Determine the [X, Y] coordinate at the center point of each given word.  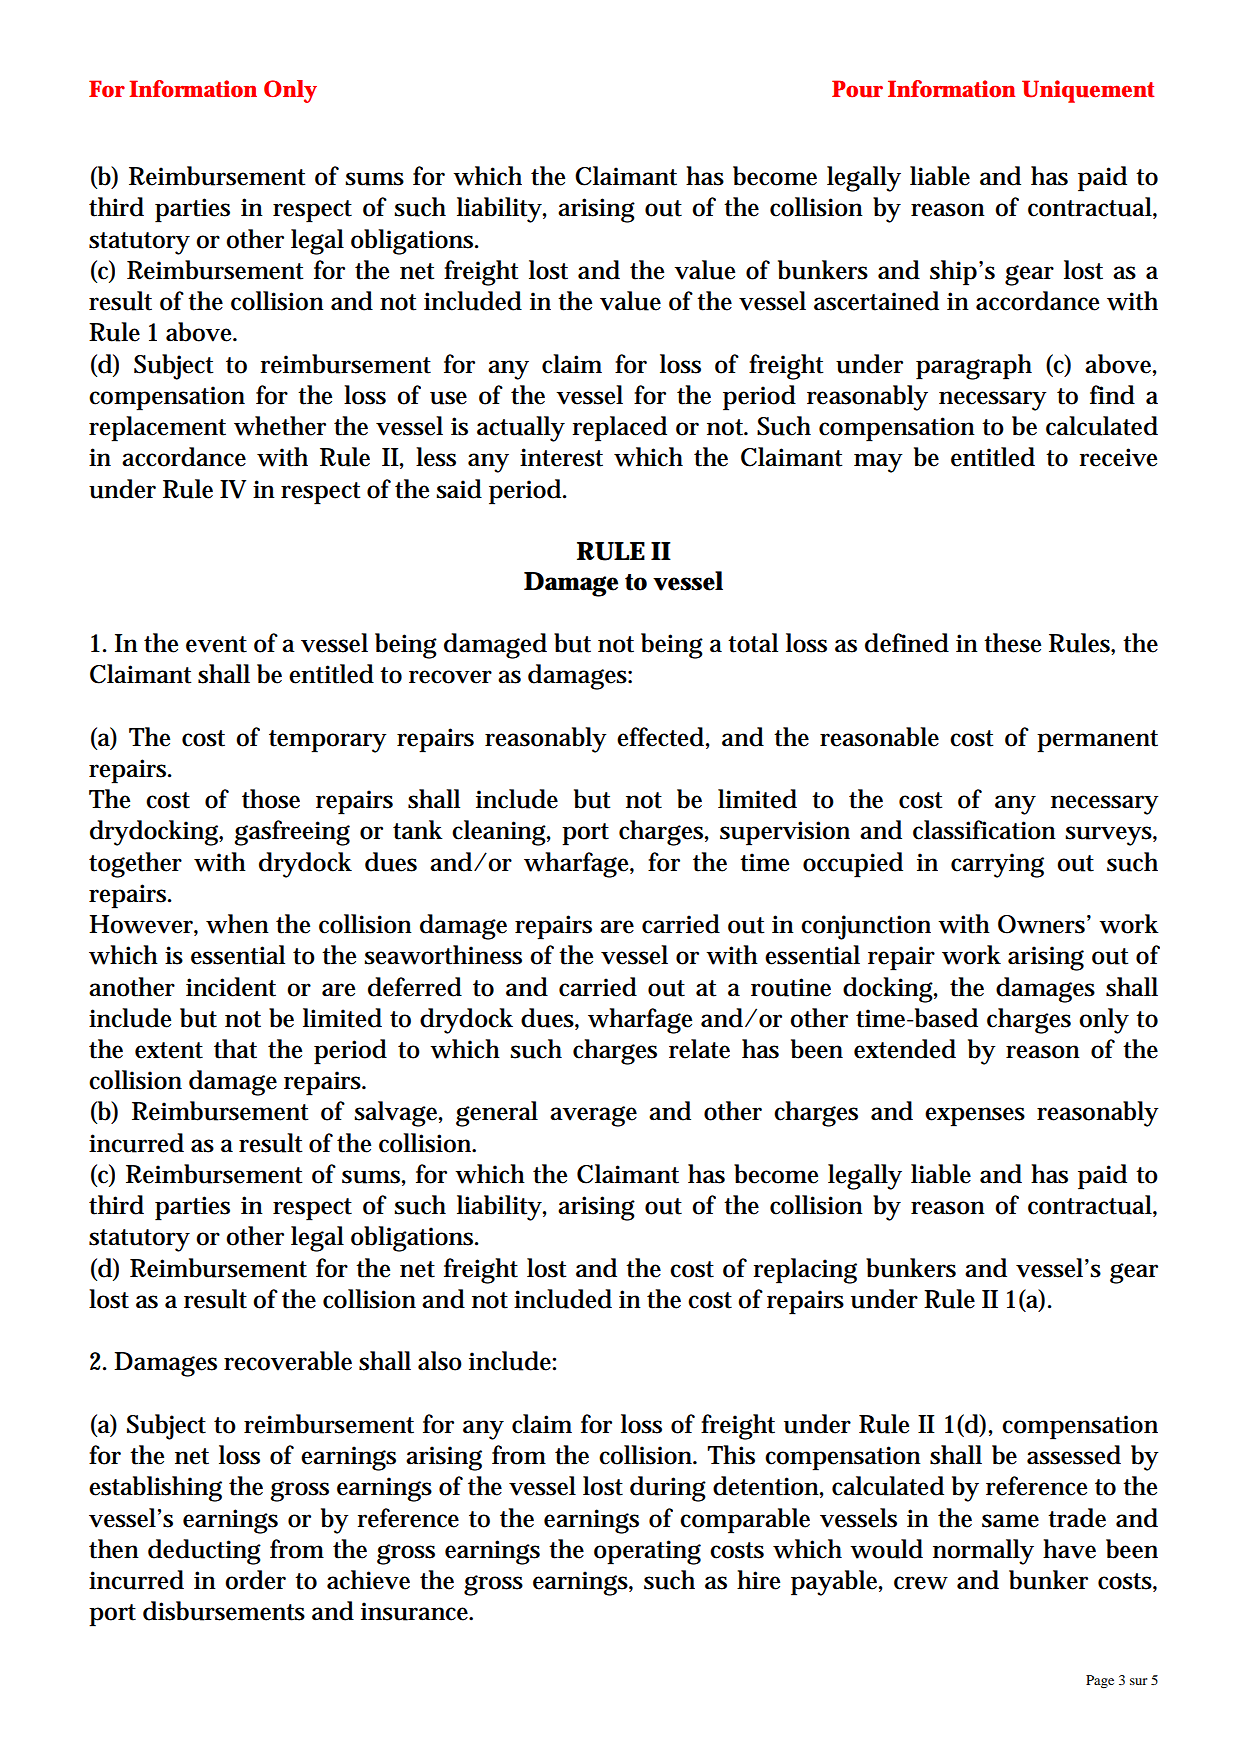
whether [280, 426]
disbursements [224, 1611]
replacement [157, 429]
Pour [857, 89]
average [593, 1116]
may [878, 463]
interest [561, 457]
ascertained [876, 301]
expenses [975, 1117]
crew [921, 1583]
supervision [785, 833]
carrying [997, 865]
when [237, 924]
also [440, 1361]
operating [647, 1552]
